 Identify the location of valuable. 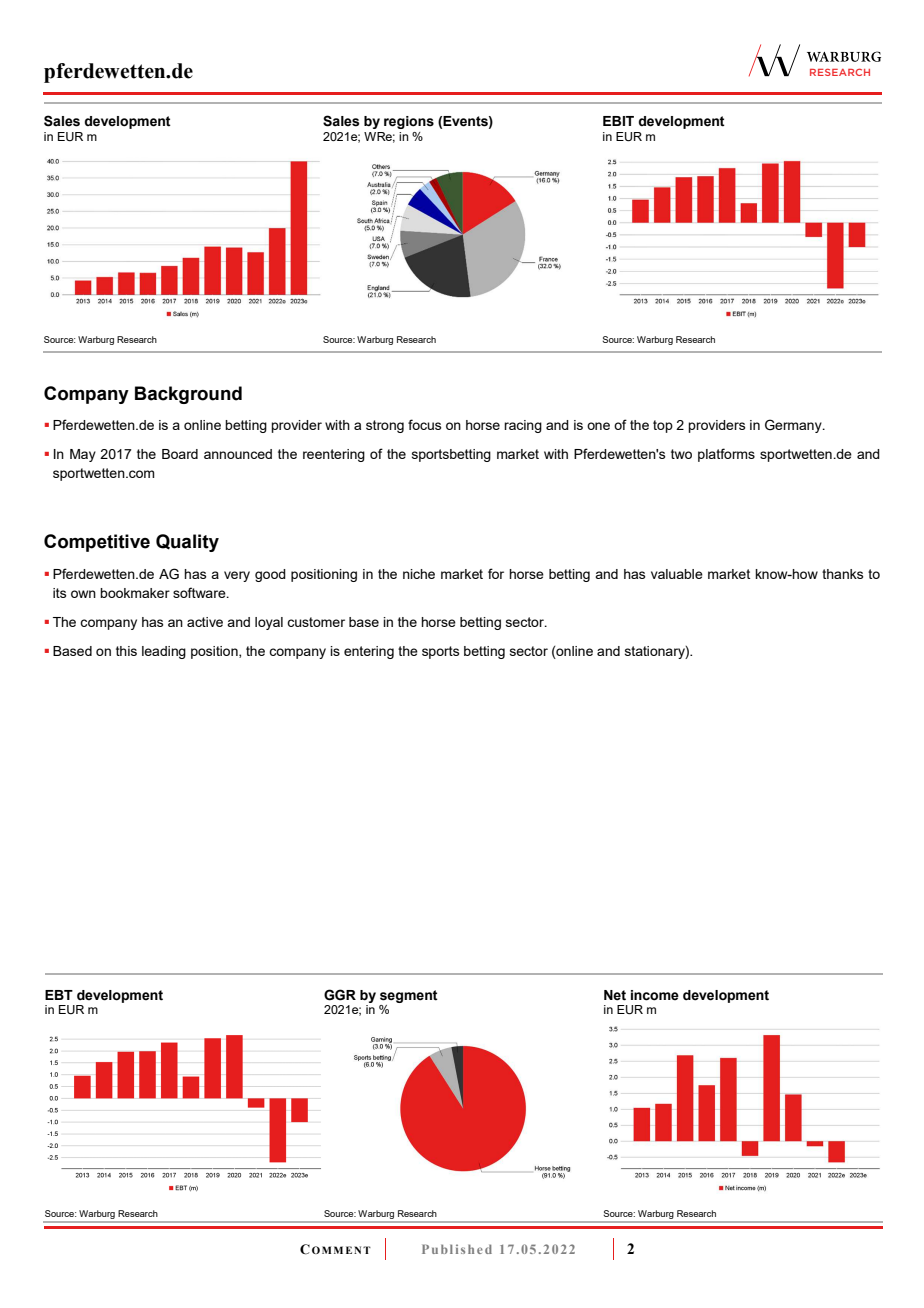
(677, 574).
